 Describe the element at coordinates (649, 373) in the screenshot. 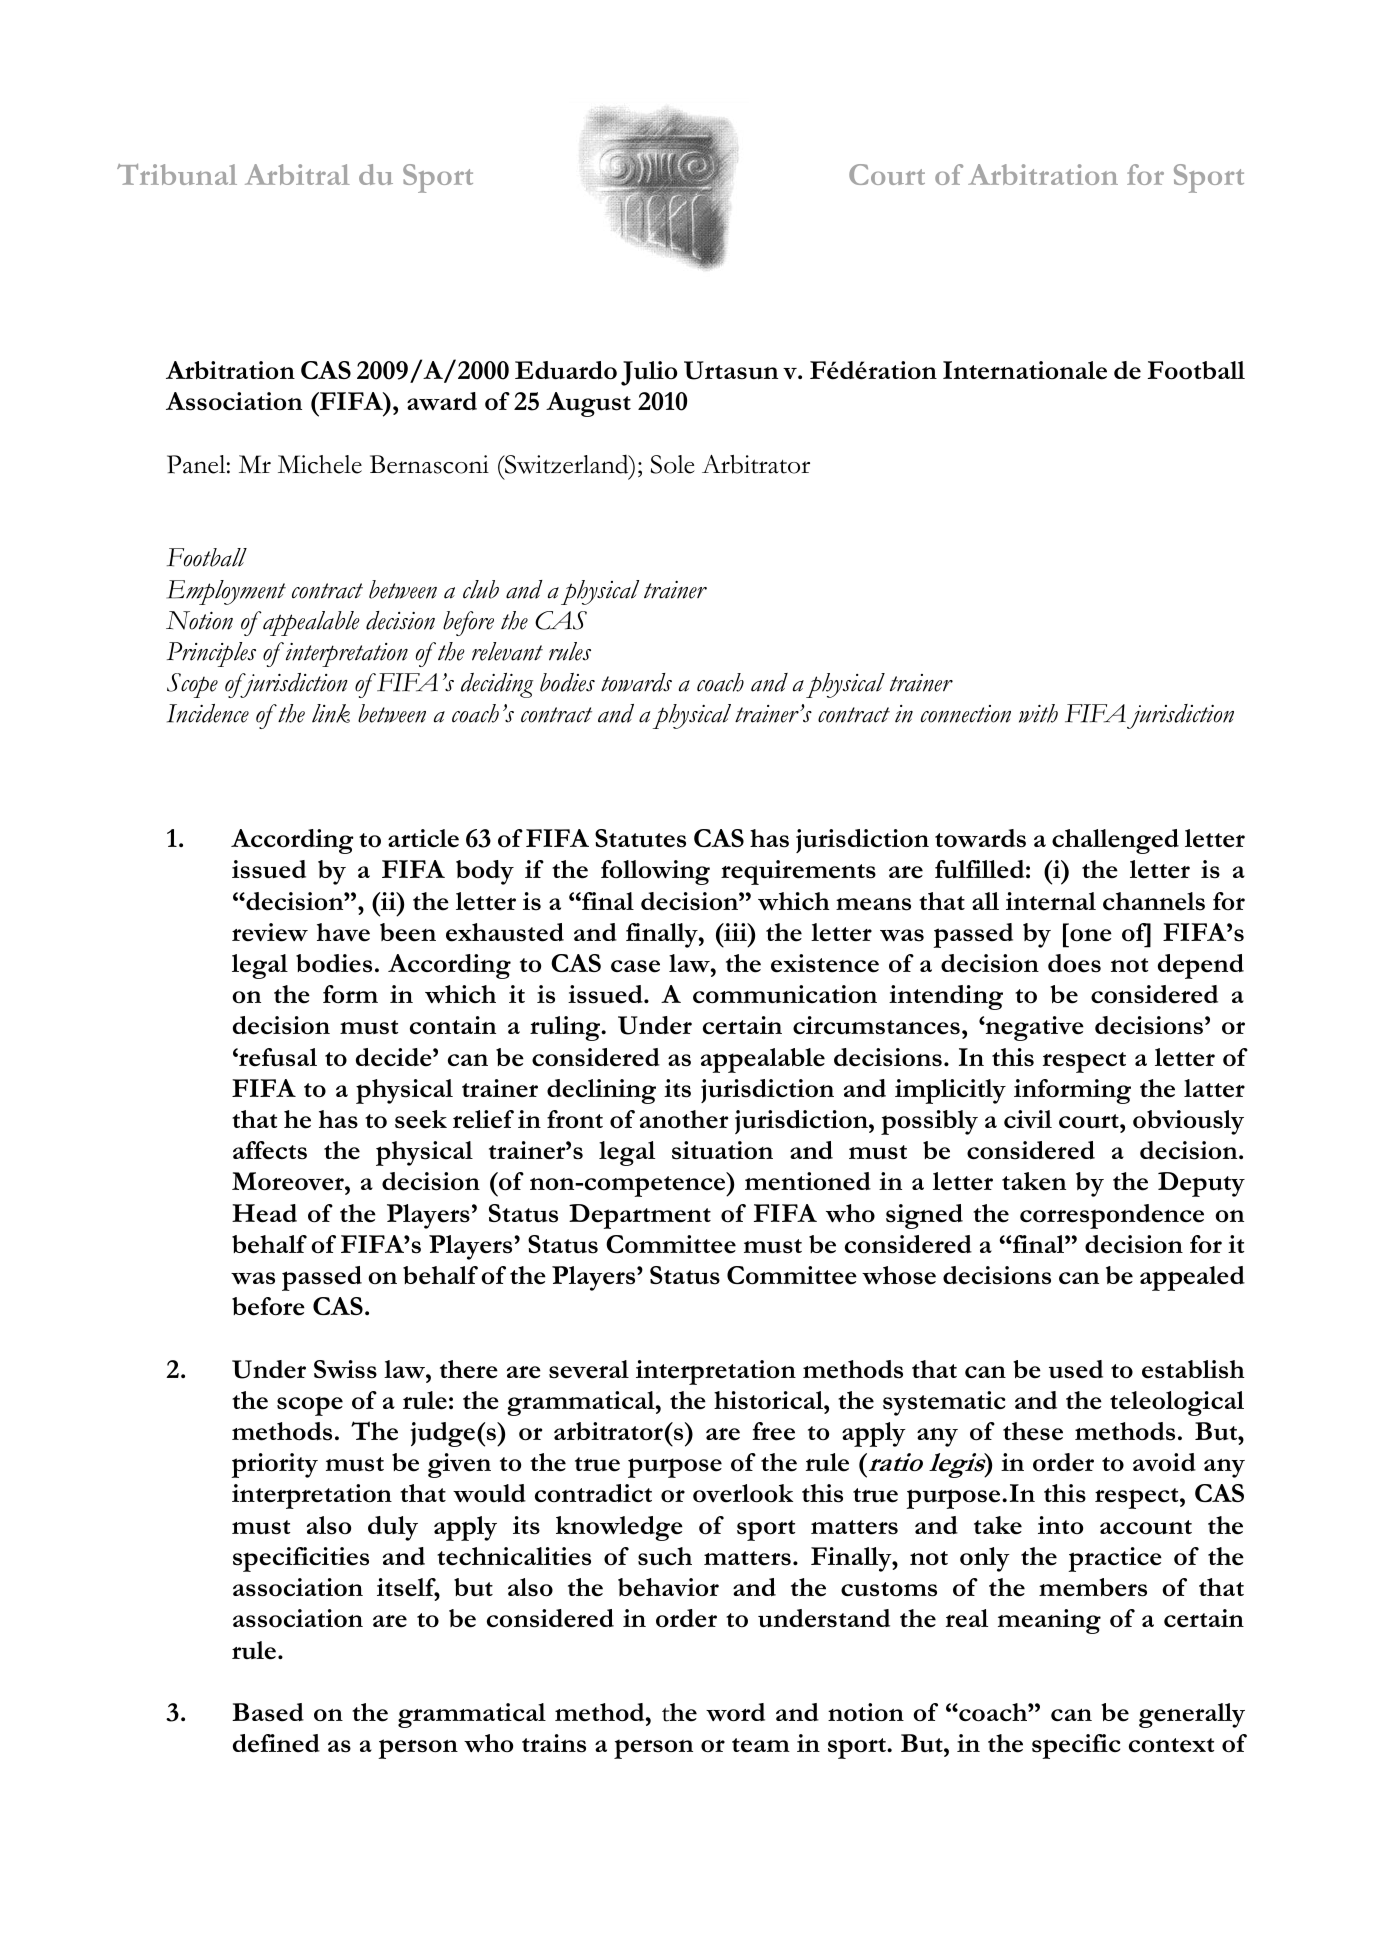

I see `Julio` at that location.
